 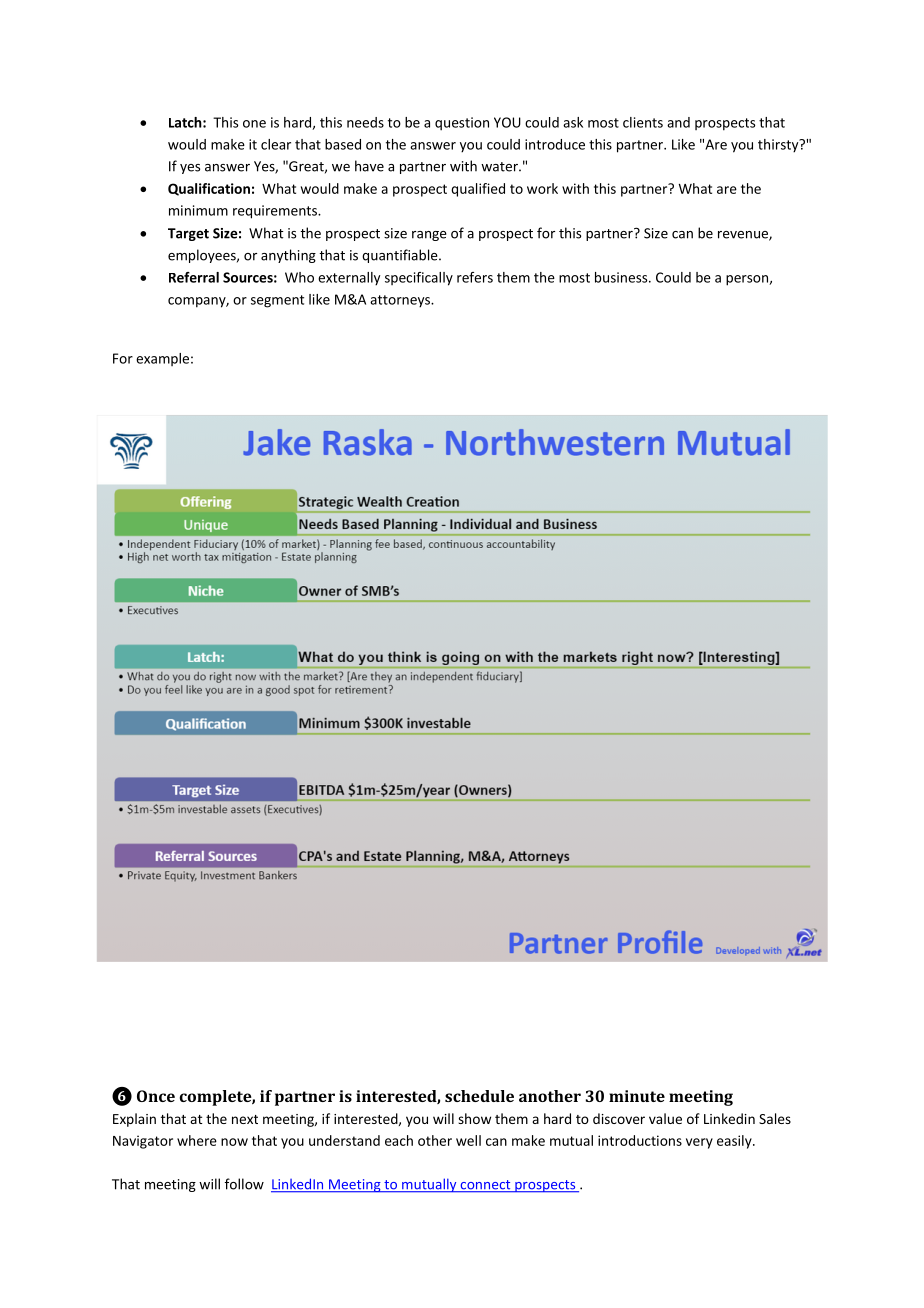 I want to click on segment, so click(x=277, y=301).
